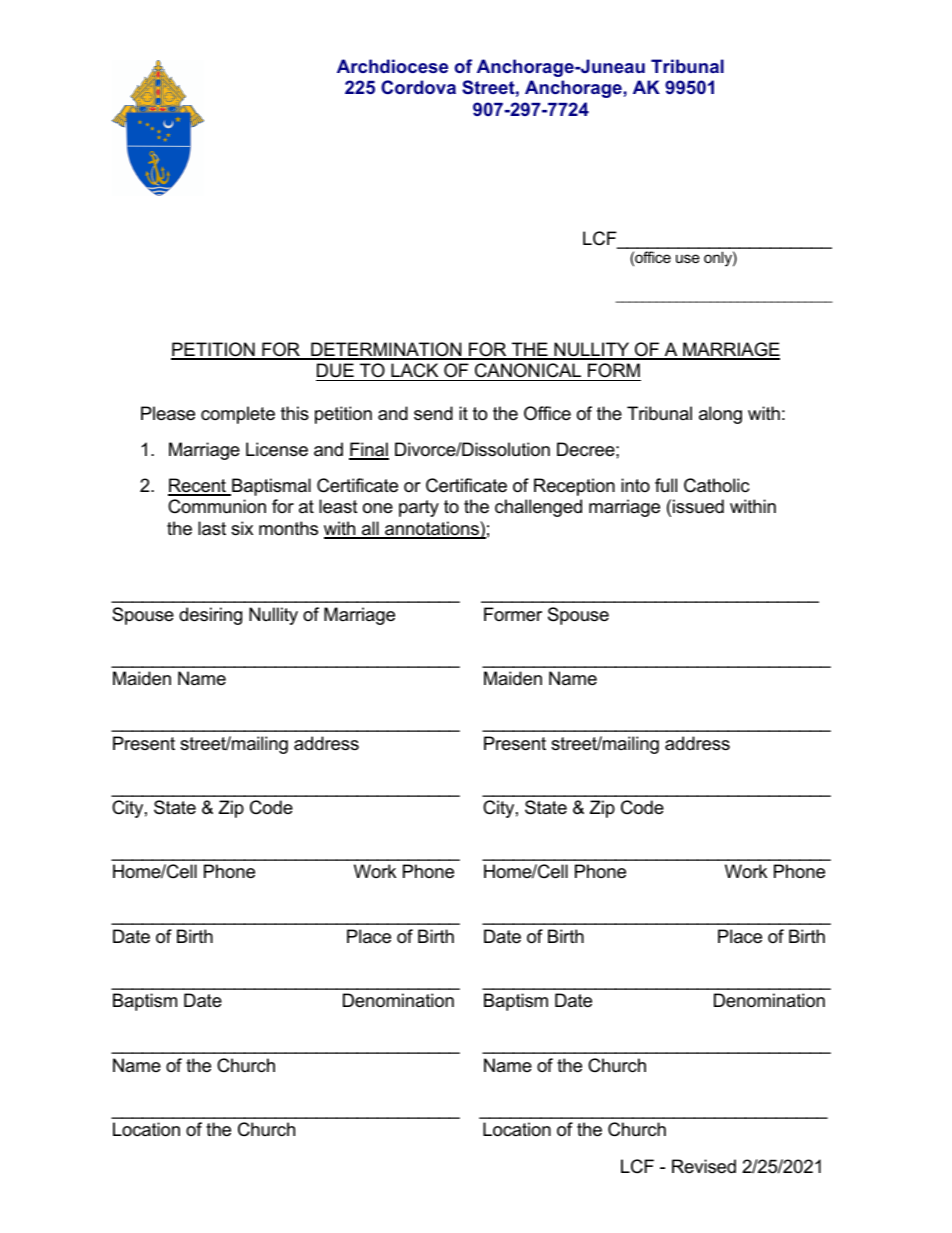 The width and height of the document is (952, 1233). Describe the element at coordinates (210, 616) in the document. I see `desiring` at that location.
